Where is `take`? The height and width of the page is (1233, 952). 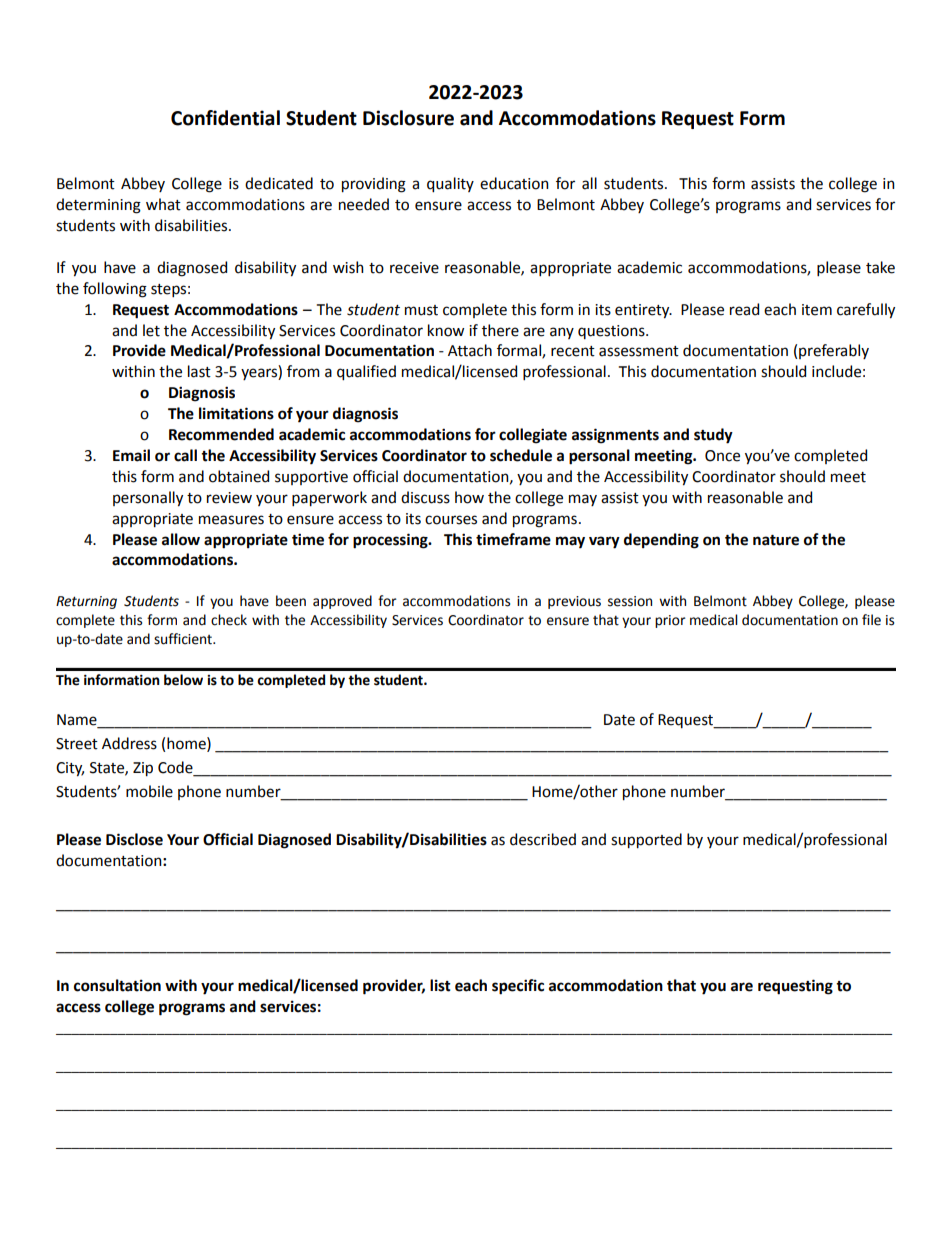
take is located at coordinates (880, 267).
